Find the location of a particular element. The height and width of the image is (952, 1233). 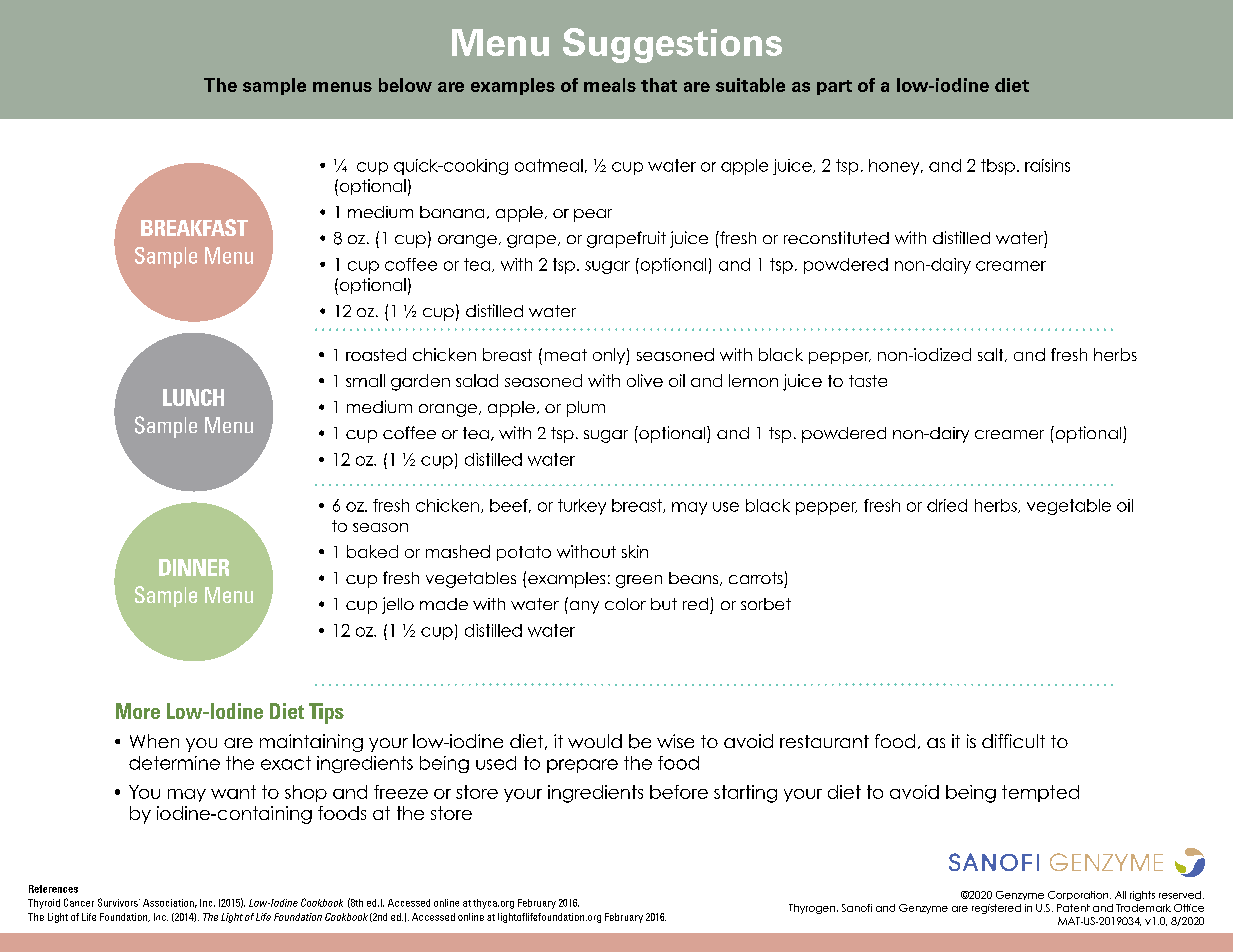

salt is located at coordinates (992, 355).
